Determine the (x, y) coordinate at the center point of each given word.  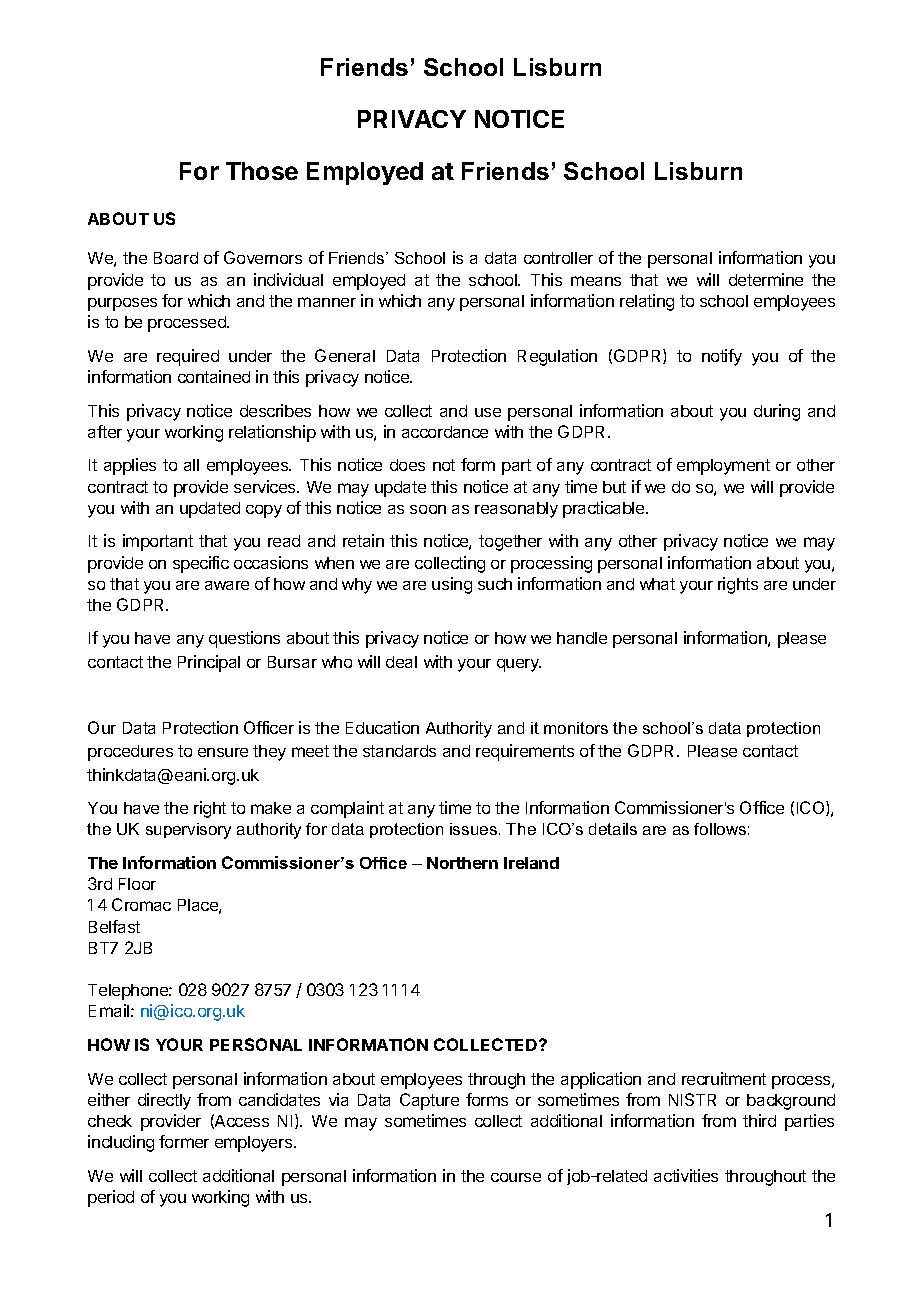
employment (723, 467)
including (121, 1143)
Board (176, 258)
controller (558, 258)
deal (401, 662)
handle (582, 638)
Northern (462, 863)
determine (766, 279)
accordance (445, 432)
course (516, 1177)
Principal (209, 663)
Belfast (114, 926)
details (613, 829)
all (191, 465)
